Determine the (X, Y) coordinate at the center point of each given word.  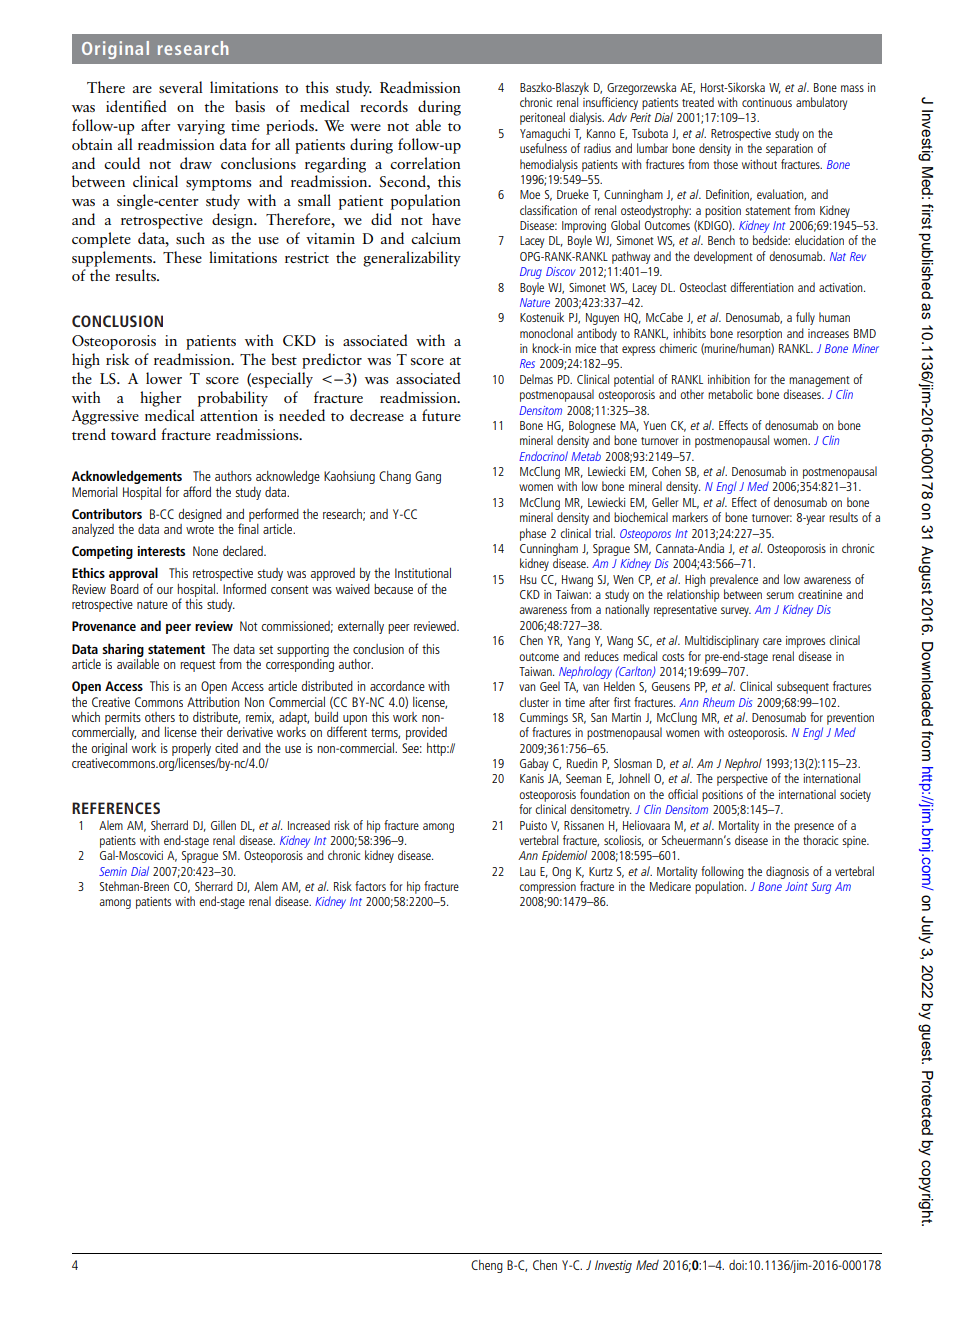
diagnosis (787, 872)
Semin (113, 871)
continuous (767, 102)
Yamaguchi (545, 134)
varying (201, 127)
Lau (528, 871)
